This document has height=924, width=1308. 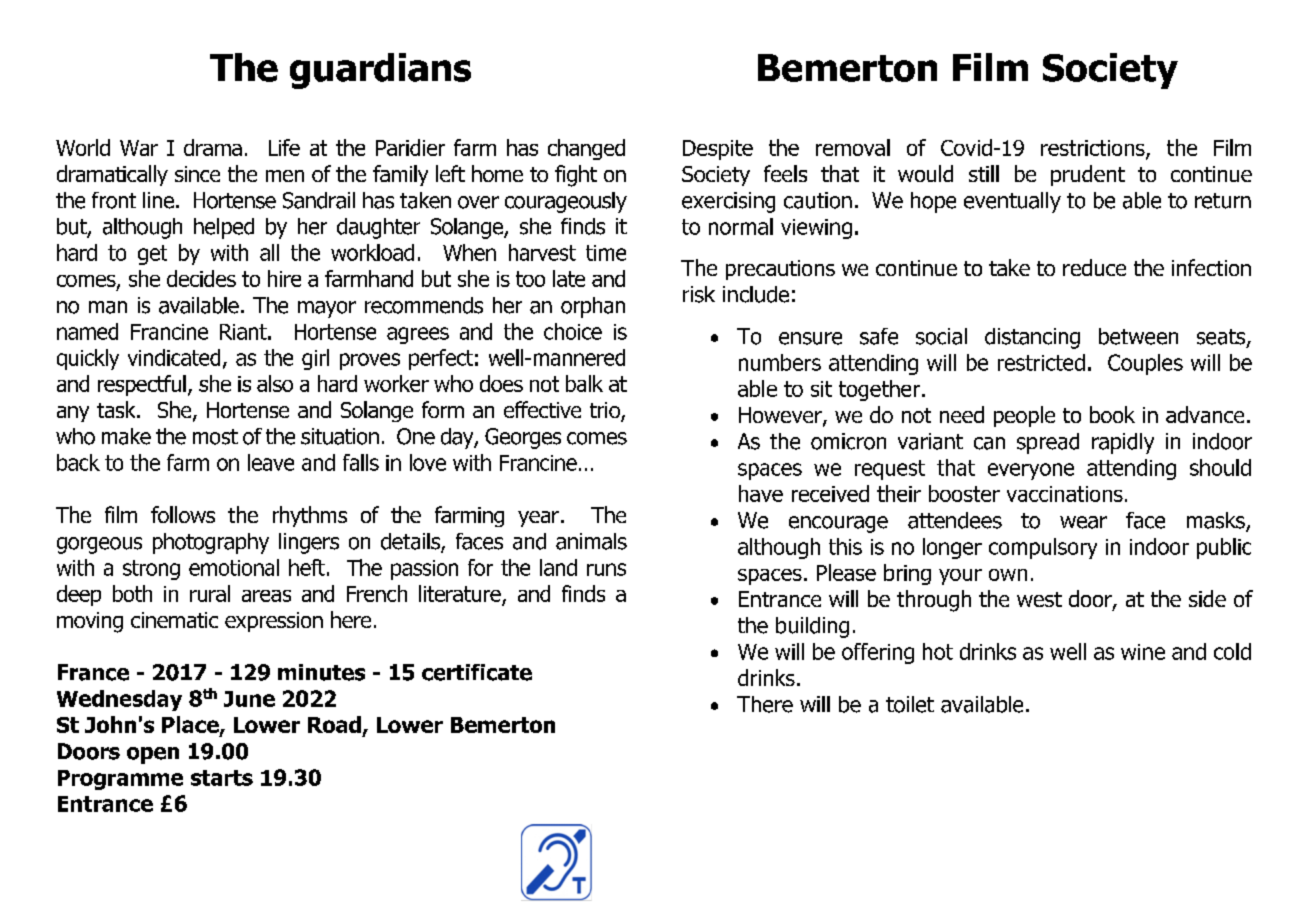 What do you see at coordinates (1094, 149) in the document?
I see `restrictions` at bounding box center [1094, 149].
